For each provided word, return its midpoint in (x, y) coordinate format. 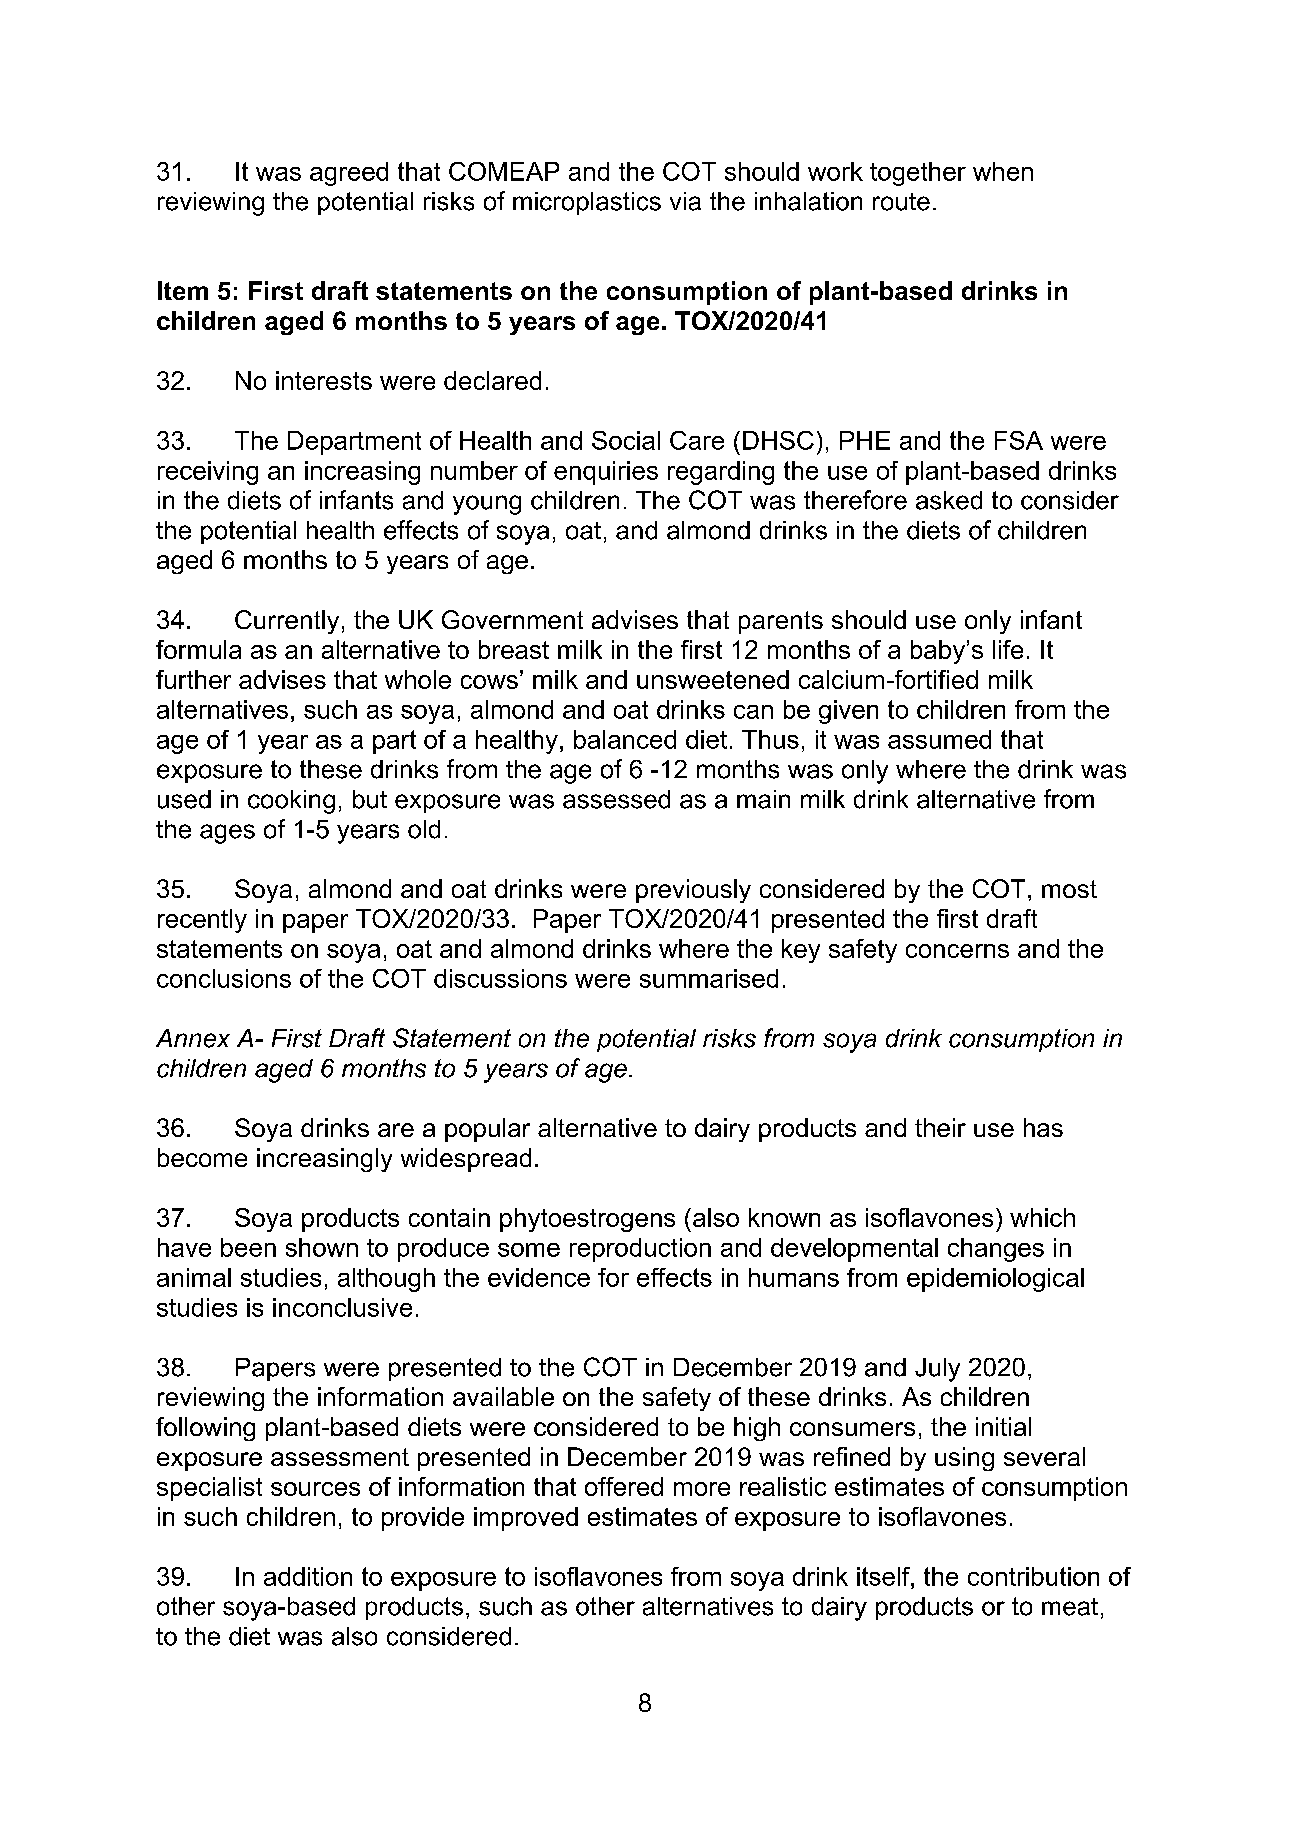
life (1008, 649)
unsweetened (713, 679)
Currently (287, 622)
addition (308, 1576)
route (901, 202)
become (202, 1157)
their (940, 1127)
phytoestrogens (587, 1220)
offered (624, 1486)
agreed (349, 174)
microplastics (587, 203)
